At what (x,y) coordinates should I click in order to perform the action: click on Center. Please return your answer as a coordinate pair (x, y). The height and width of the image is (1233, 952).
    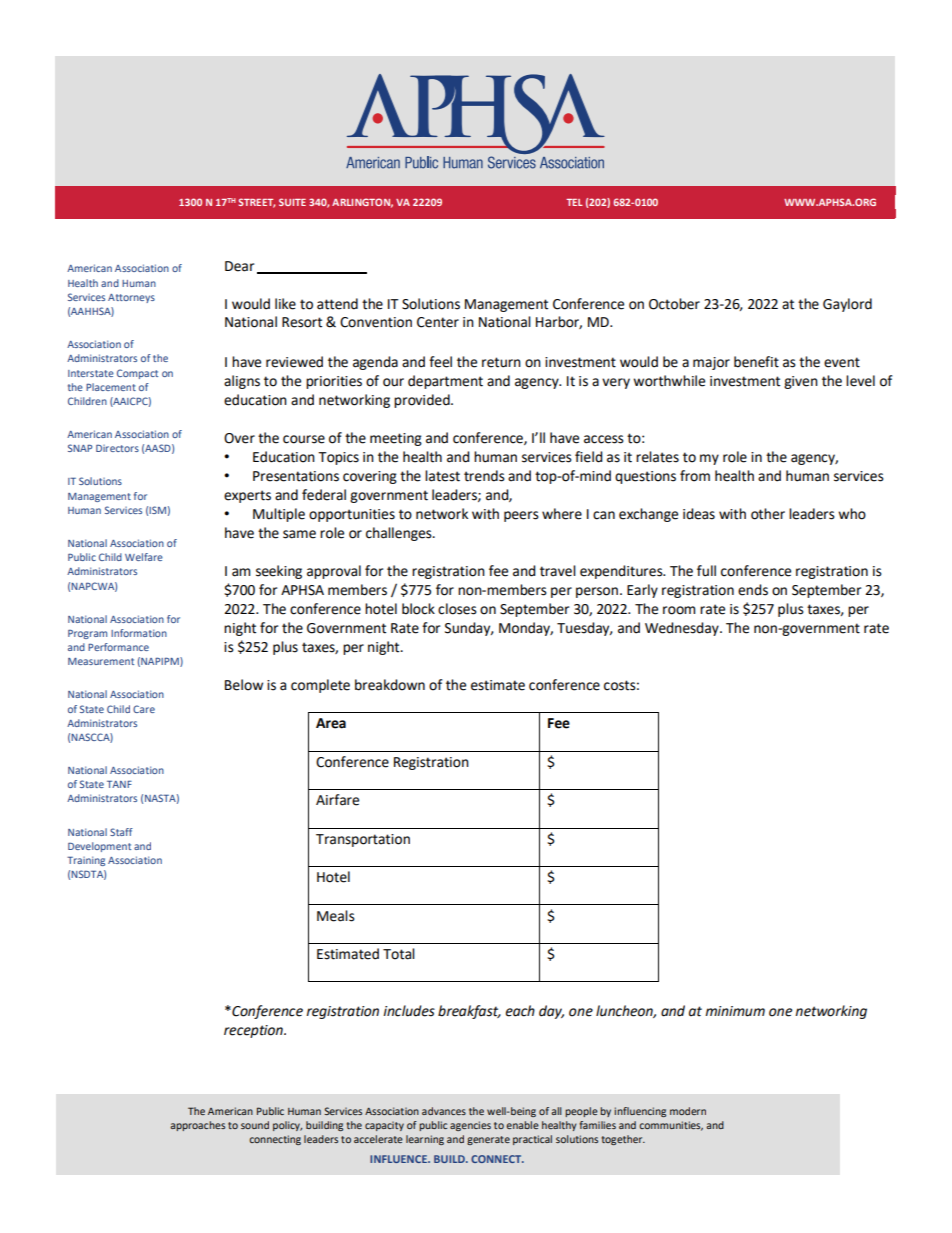
    Looking at the image, I should click on (438, 322).
